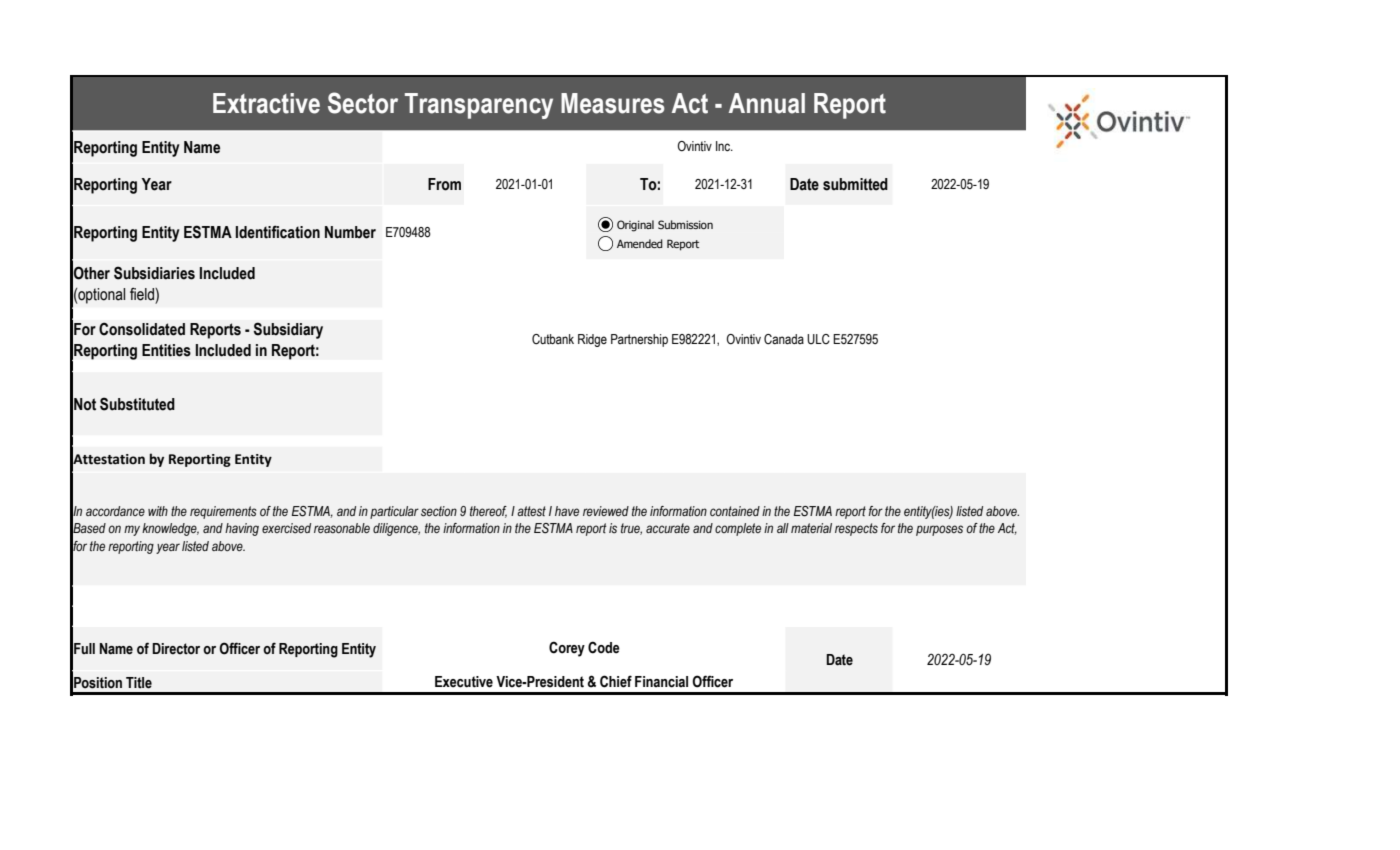 The height and width of the page is (850, 1400). What do you see at coordinates (592, 340) in the page?
I see `Ridge` at bounding box center [592, 340].
